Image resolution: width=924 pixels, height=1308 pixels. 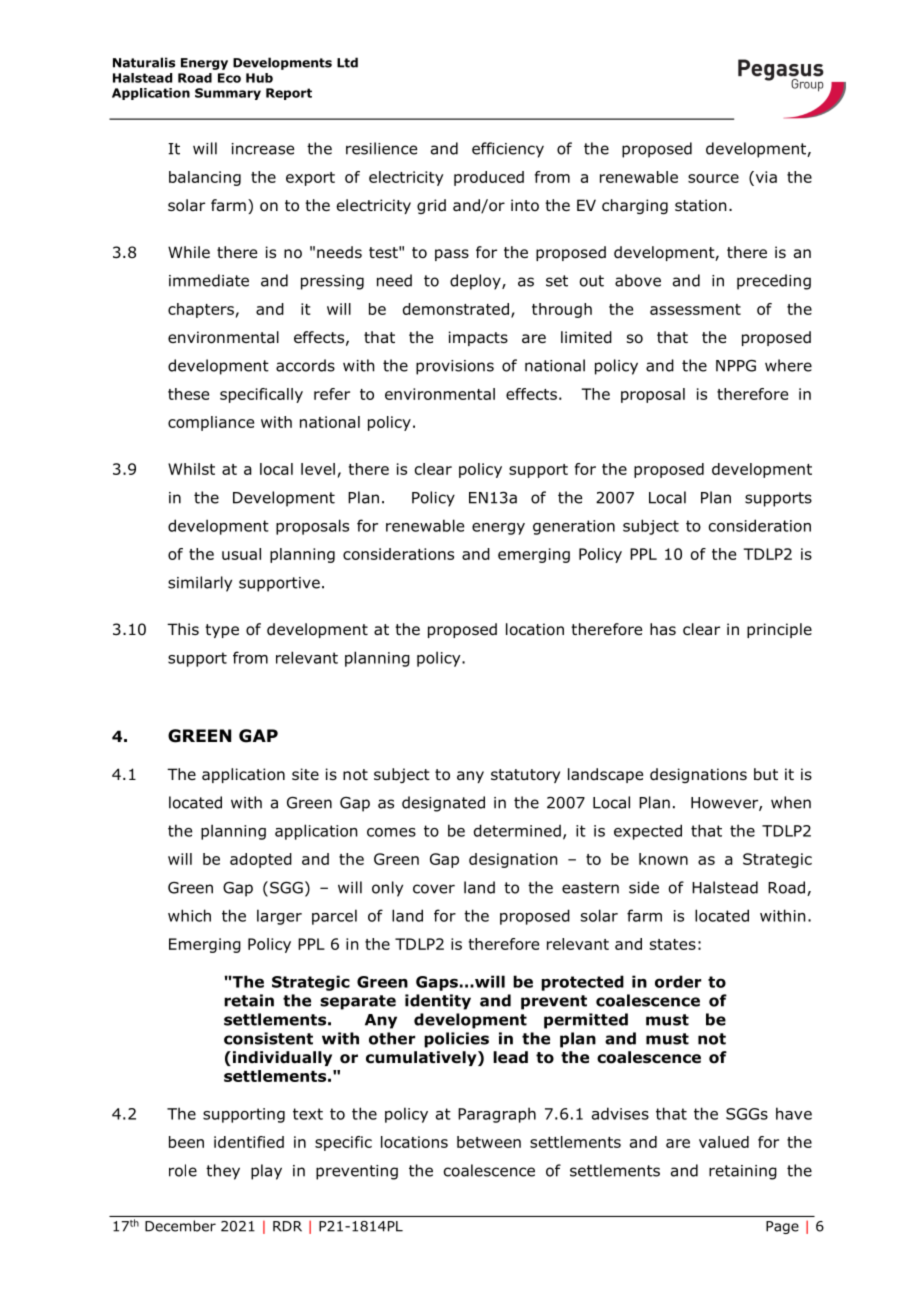 What do you see at coordinates (695, 309) in the screenshot?
I see `assessment` at bounding box center [695, 309].
